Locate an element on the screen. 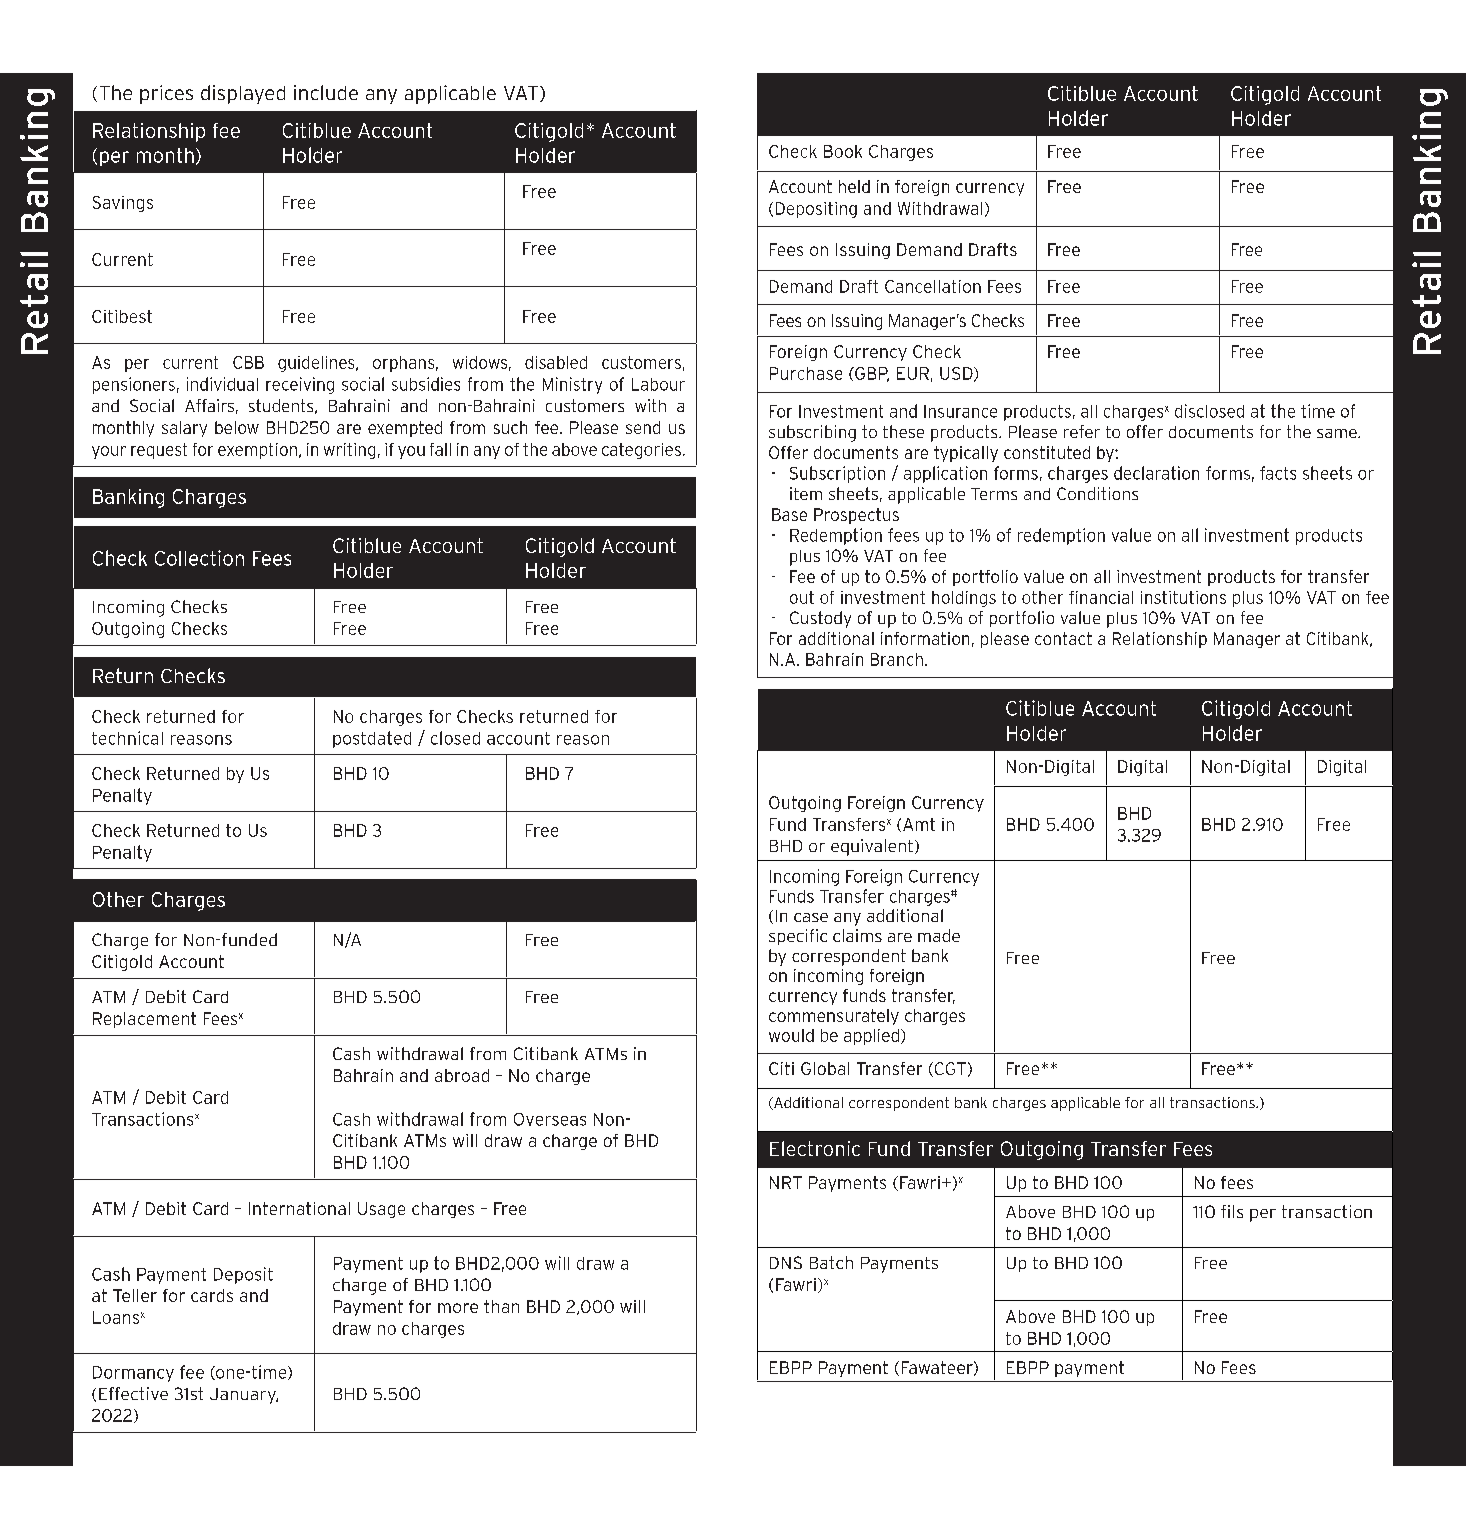  fils is located at coordinates (1232, 1211).
